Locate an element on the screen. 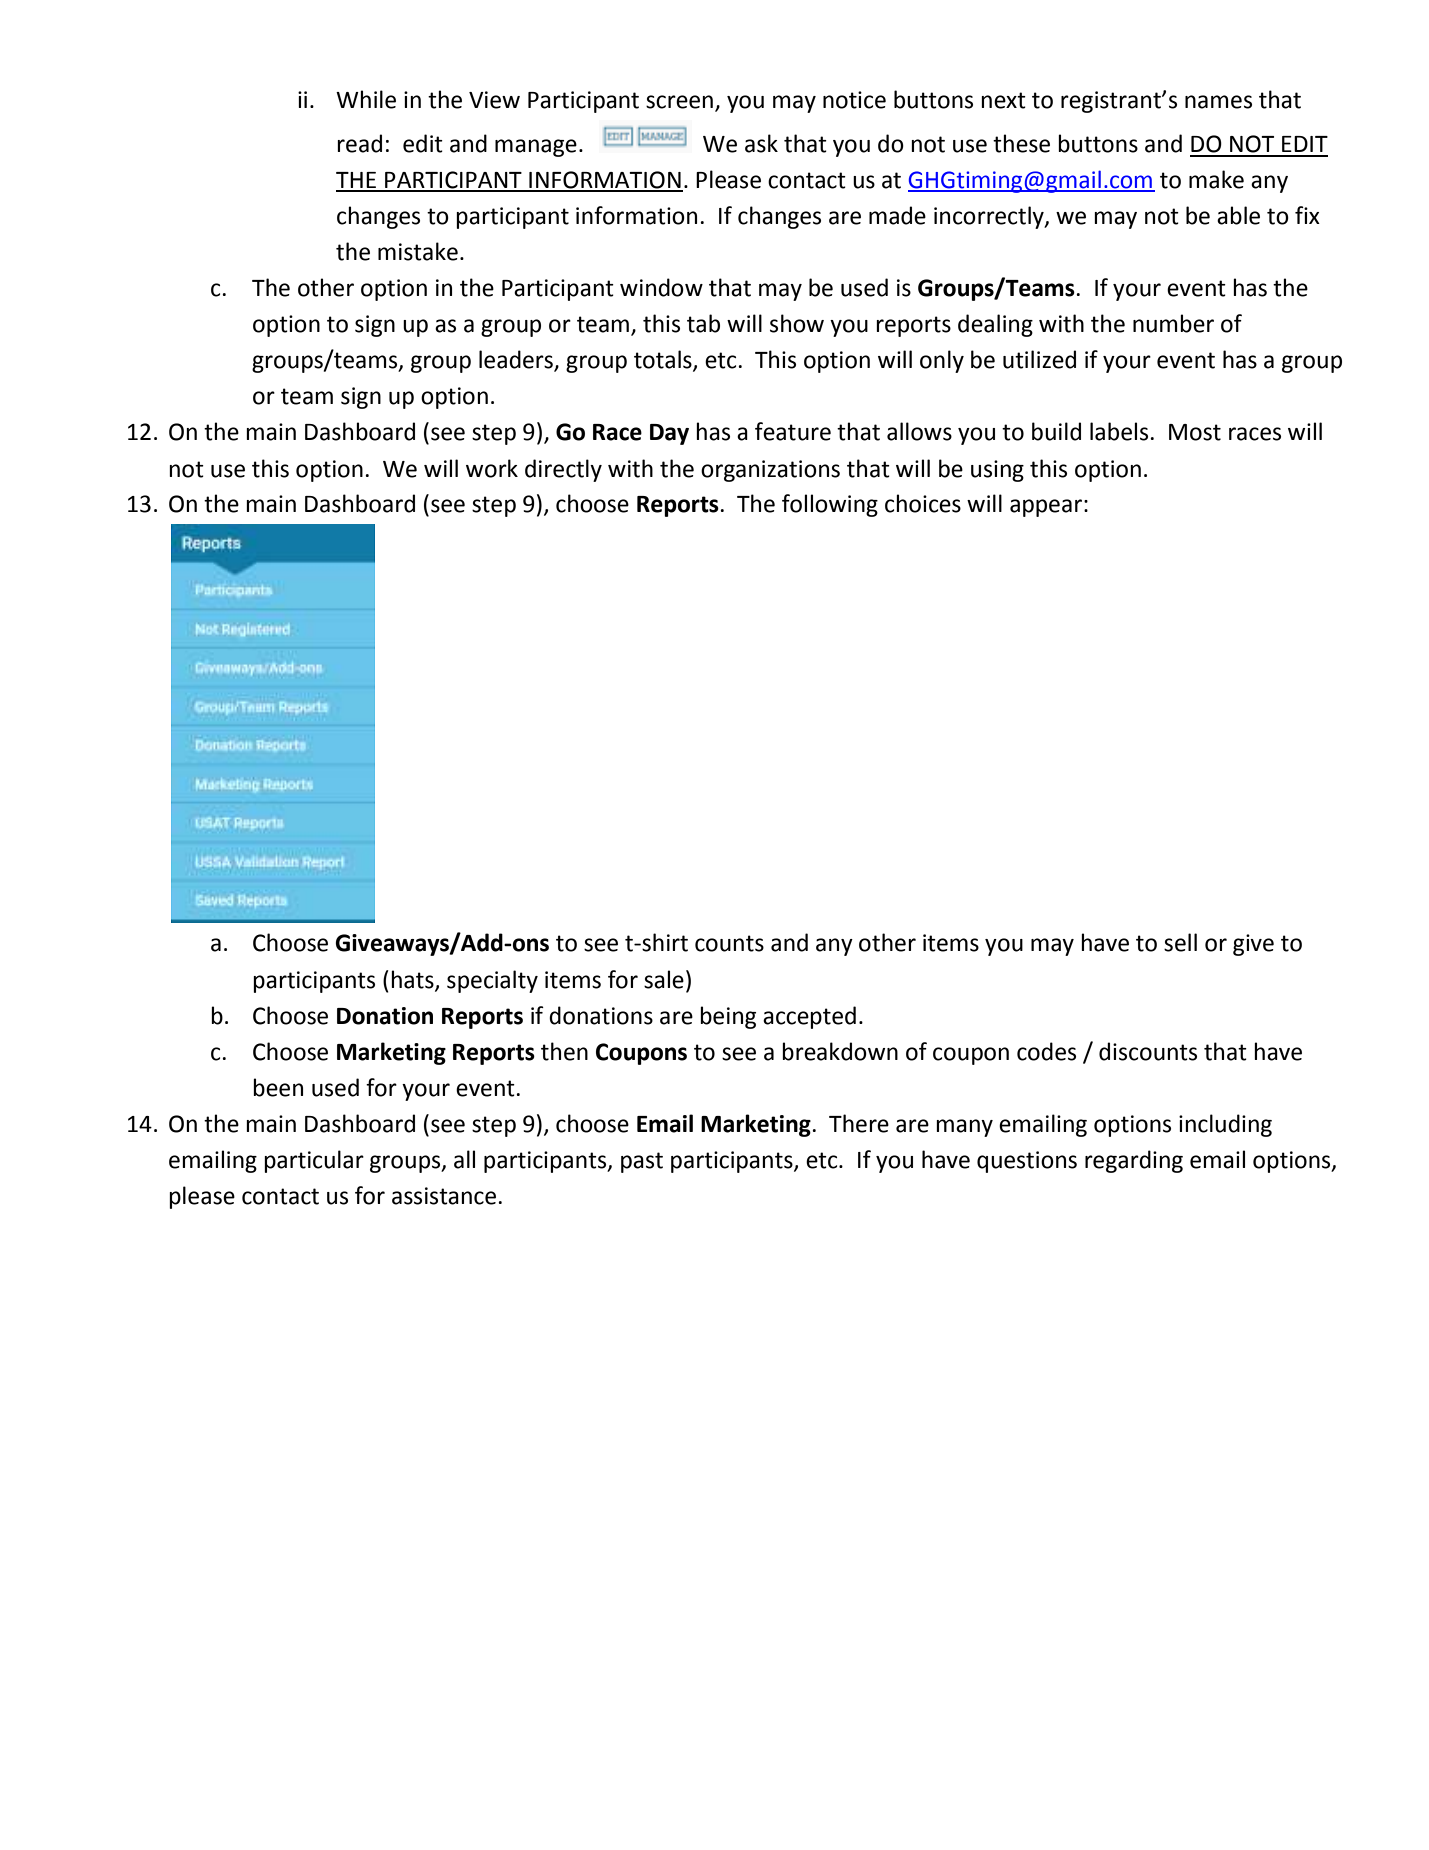  work is located at coordinates (492, 468).
